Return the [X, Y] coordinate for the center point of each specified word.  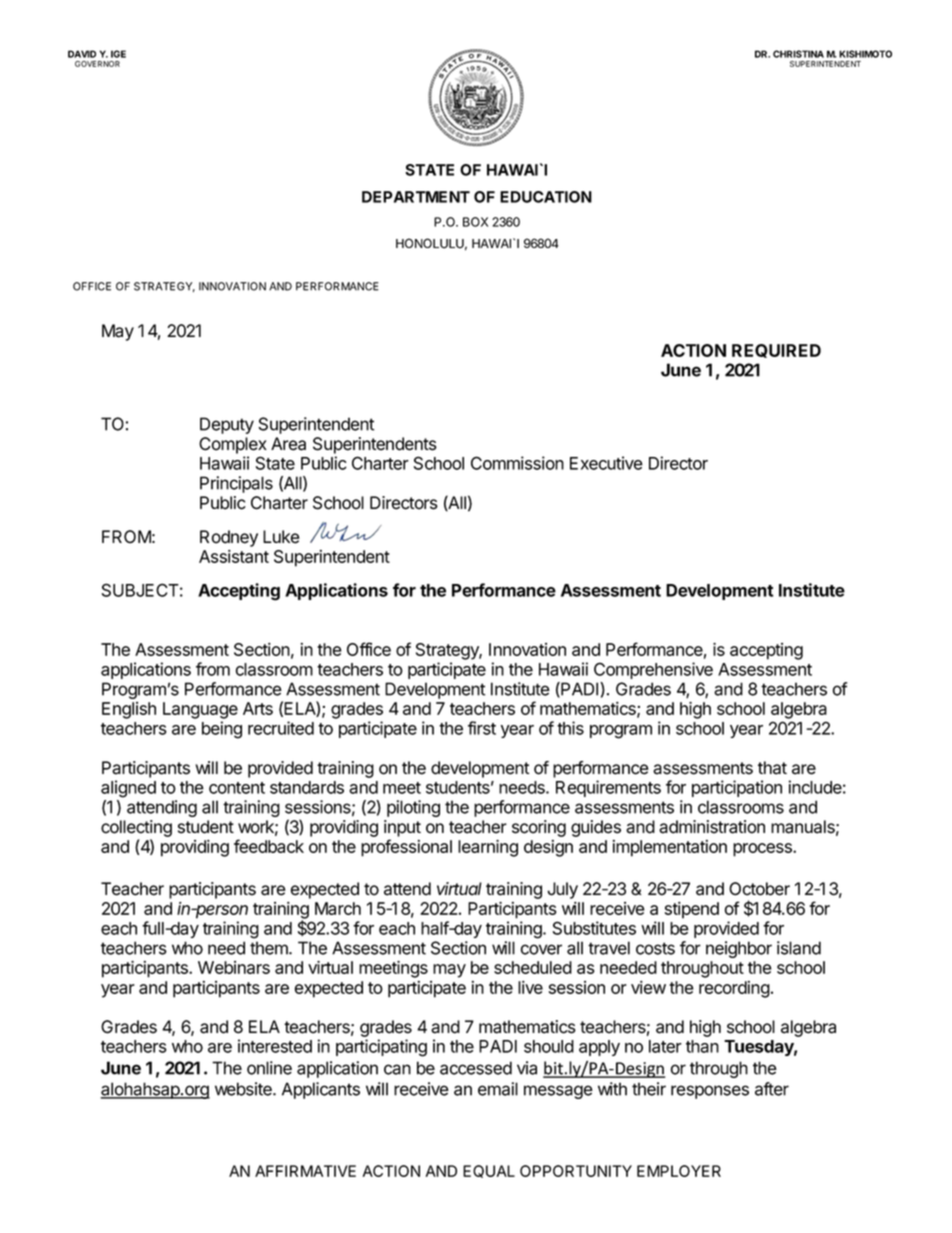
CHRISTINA [798, 54]
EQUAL [489, 1171]
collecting [136, 828]
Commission [517, 463]
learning [488, 848]
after [772, 1089]
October [759, 889]
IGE [118, 54]
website [244, 1089]
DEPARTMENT [416, 197]
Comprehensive [653, 670]
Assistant [234, 556]
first [482, 728]
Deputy [227, 425]
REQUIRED [776, 351]
